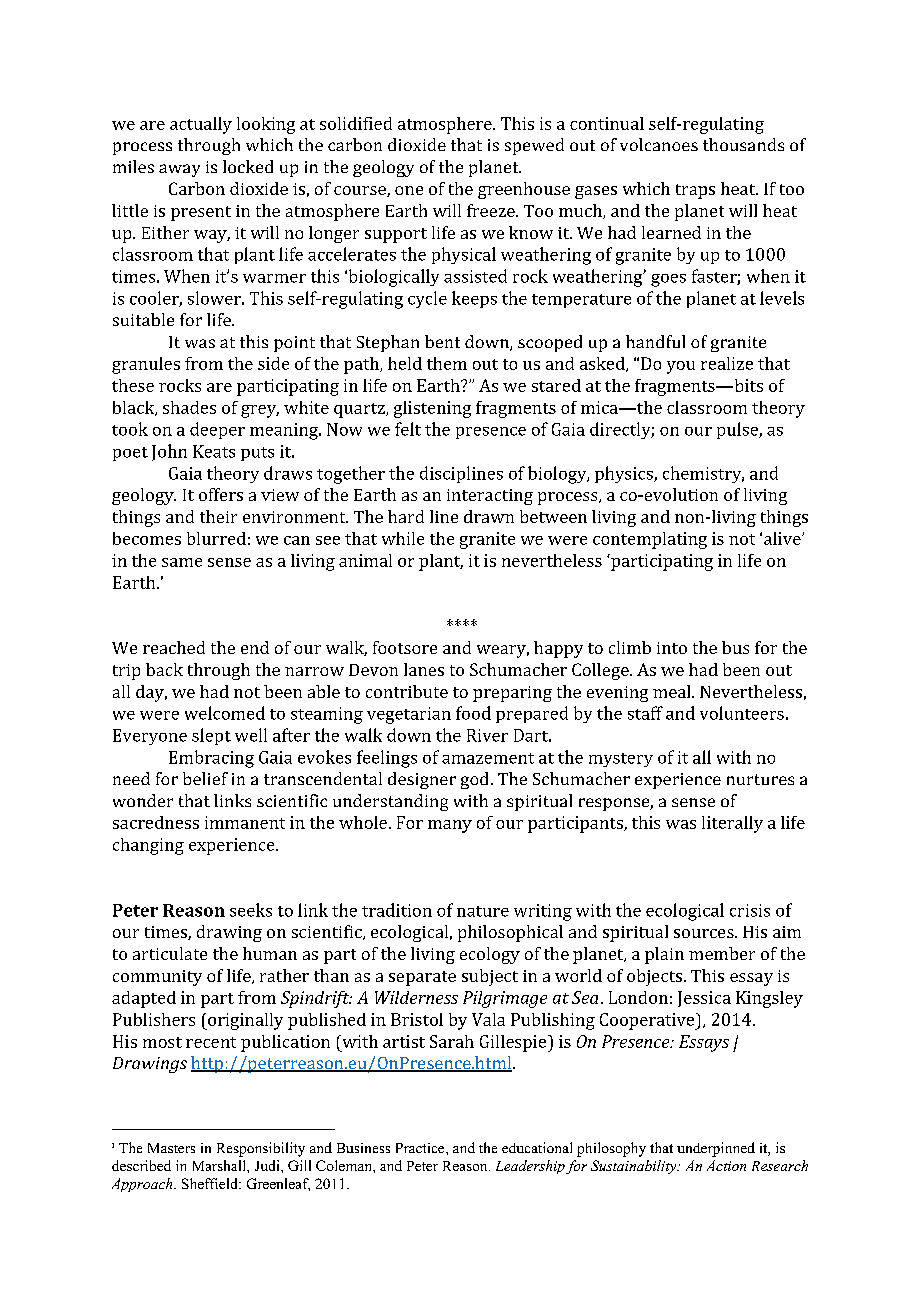 This screenshot has height=1308, width=924. Describe the element at coordinates (432, 409) in the screenshot. I see `glistening` at that location.
